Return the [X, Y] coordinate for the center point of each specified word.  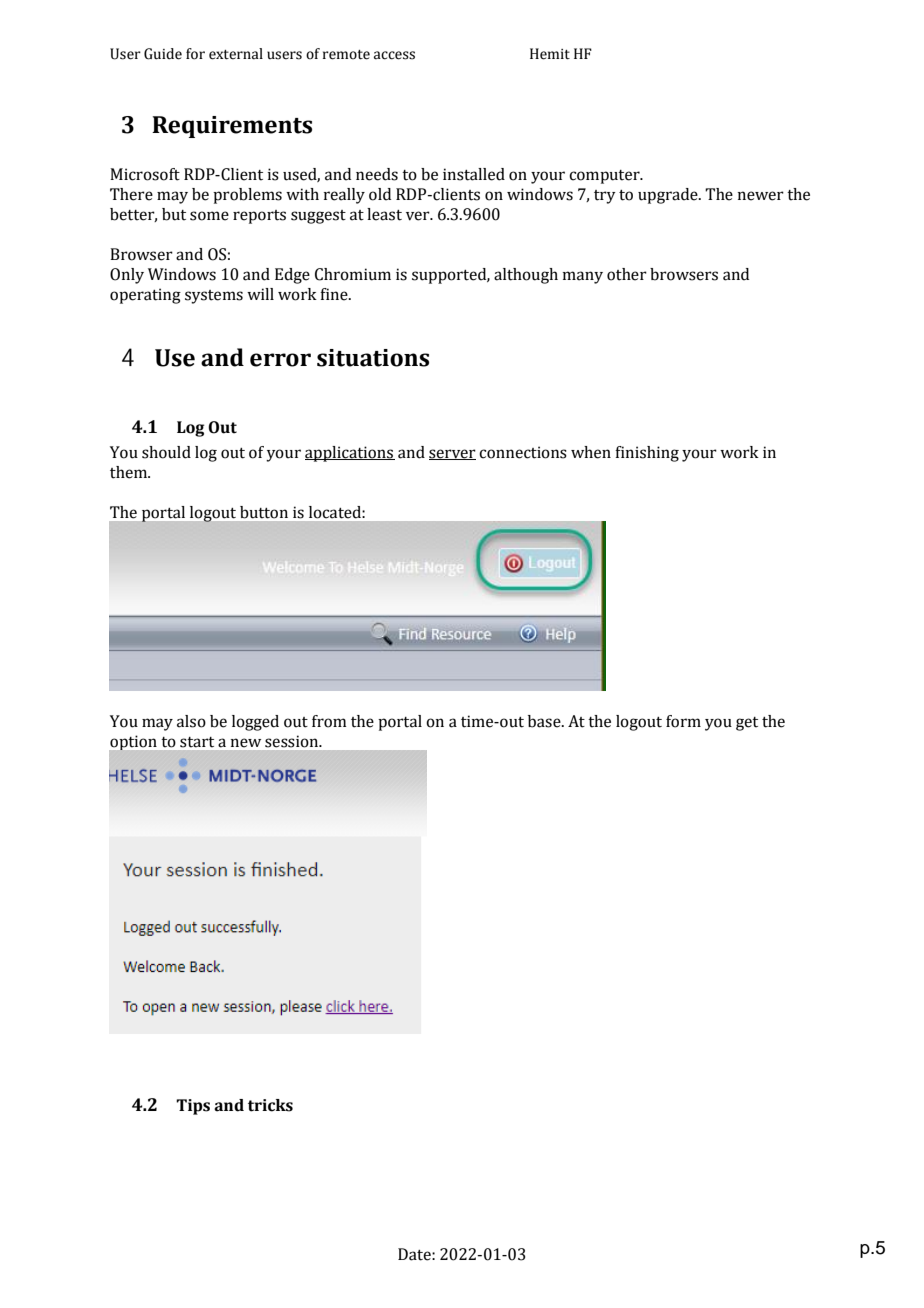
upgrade [669, 196]
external [236, 54]
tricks [270, 1105]
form [683, 721]
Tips [193, 1107]
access [394, 55]
